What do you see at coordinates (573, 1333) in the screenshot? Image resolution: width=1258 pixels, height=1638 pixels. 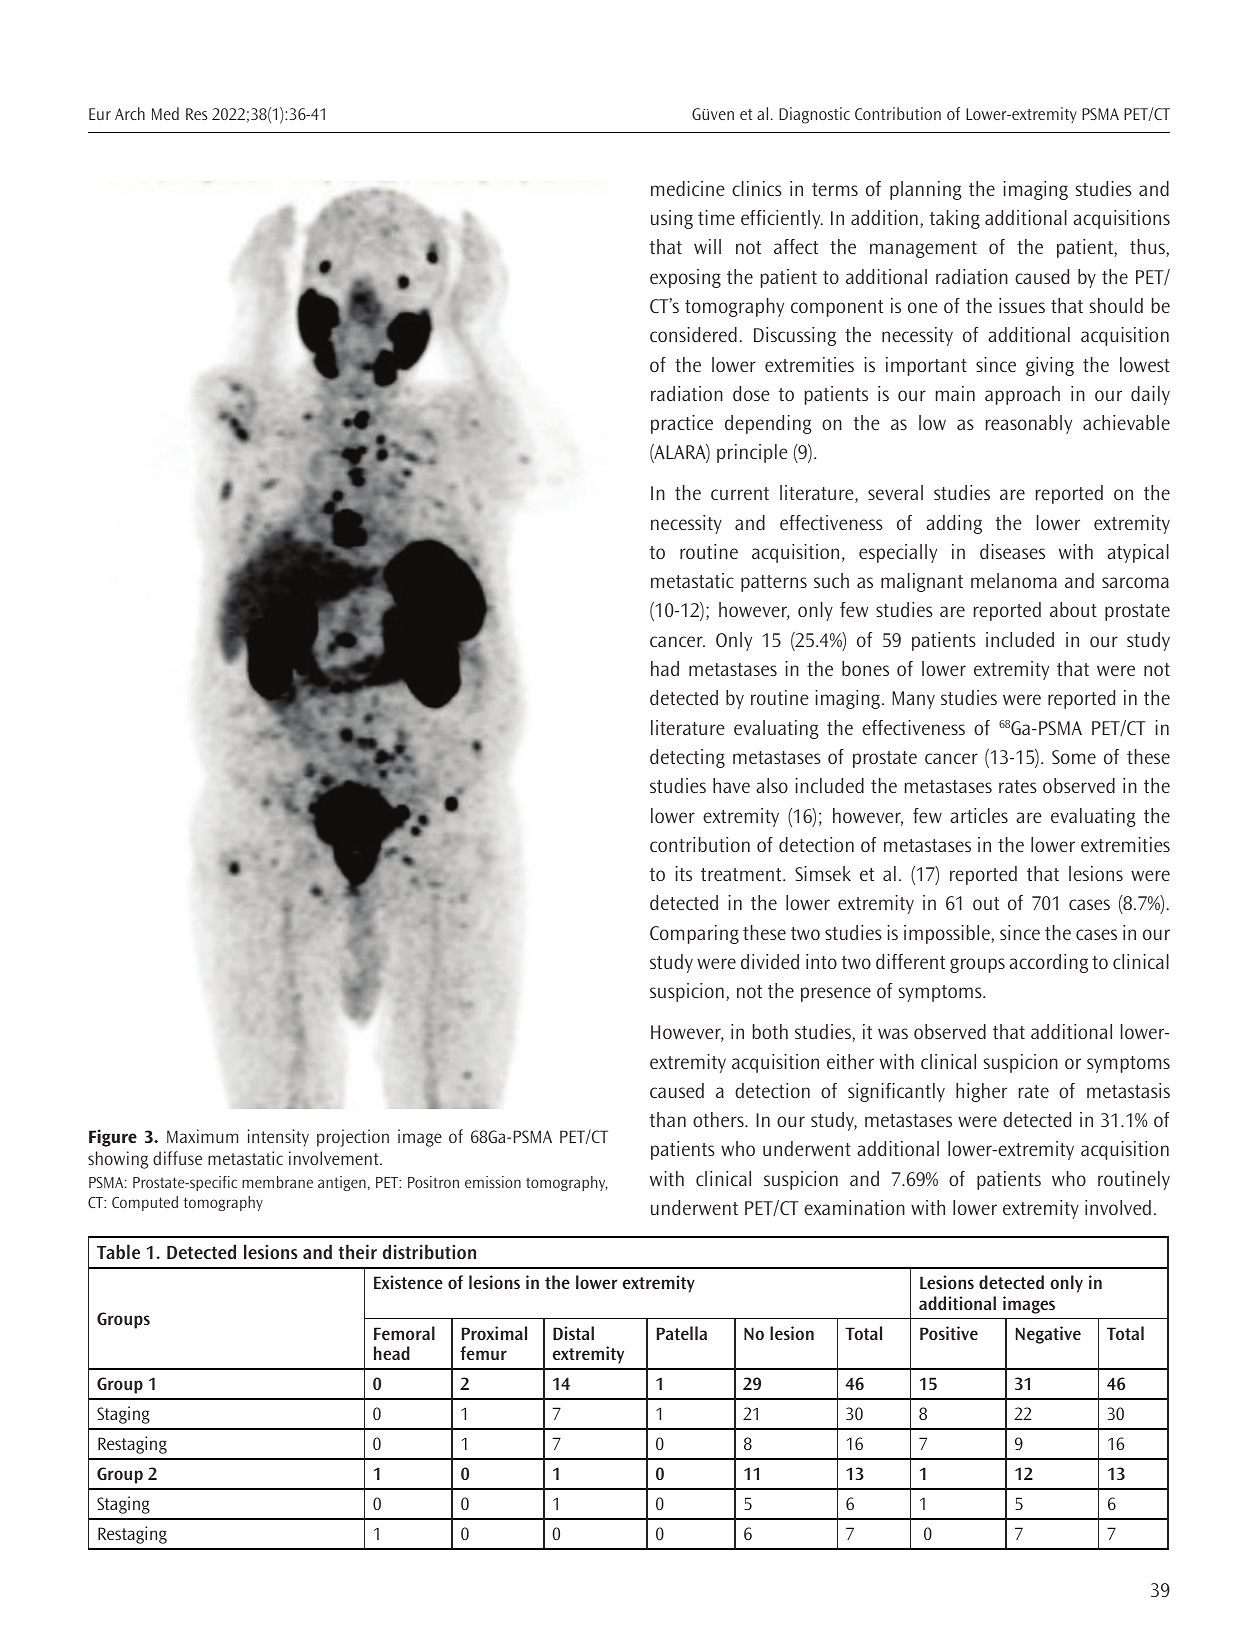 I see `Distal` at bounding box center [573, 1333].
